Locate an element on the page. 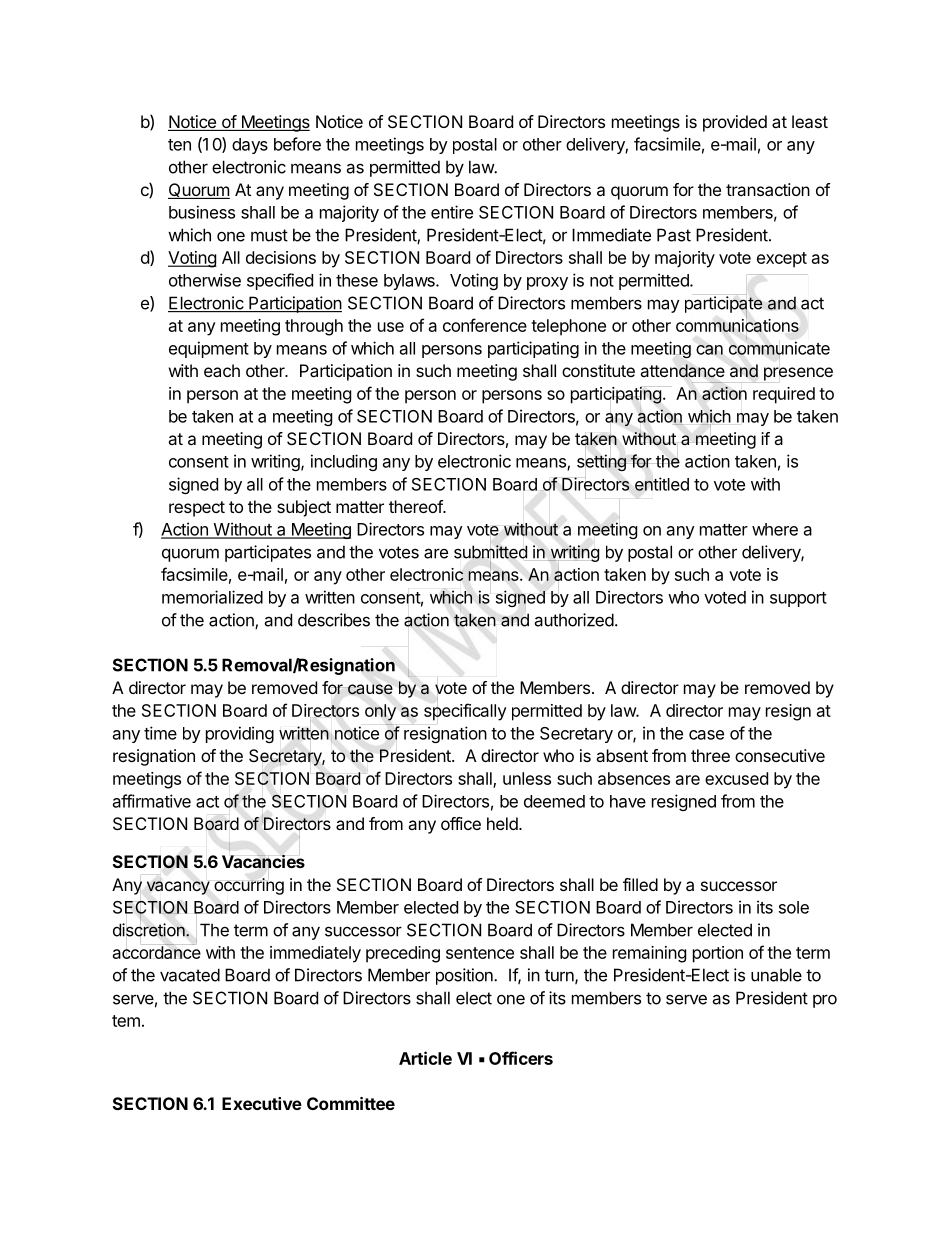 This document has width=952, height=1233. unable is located at coordinates (776, 975).
